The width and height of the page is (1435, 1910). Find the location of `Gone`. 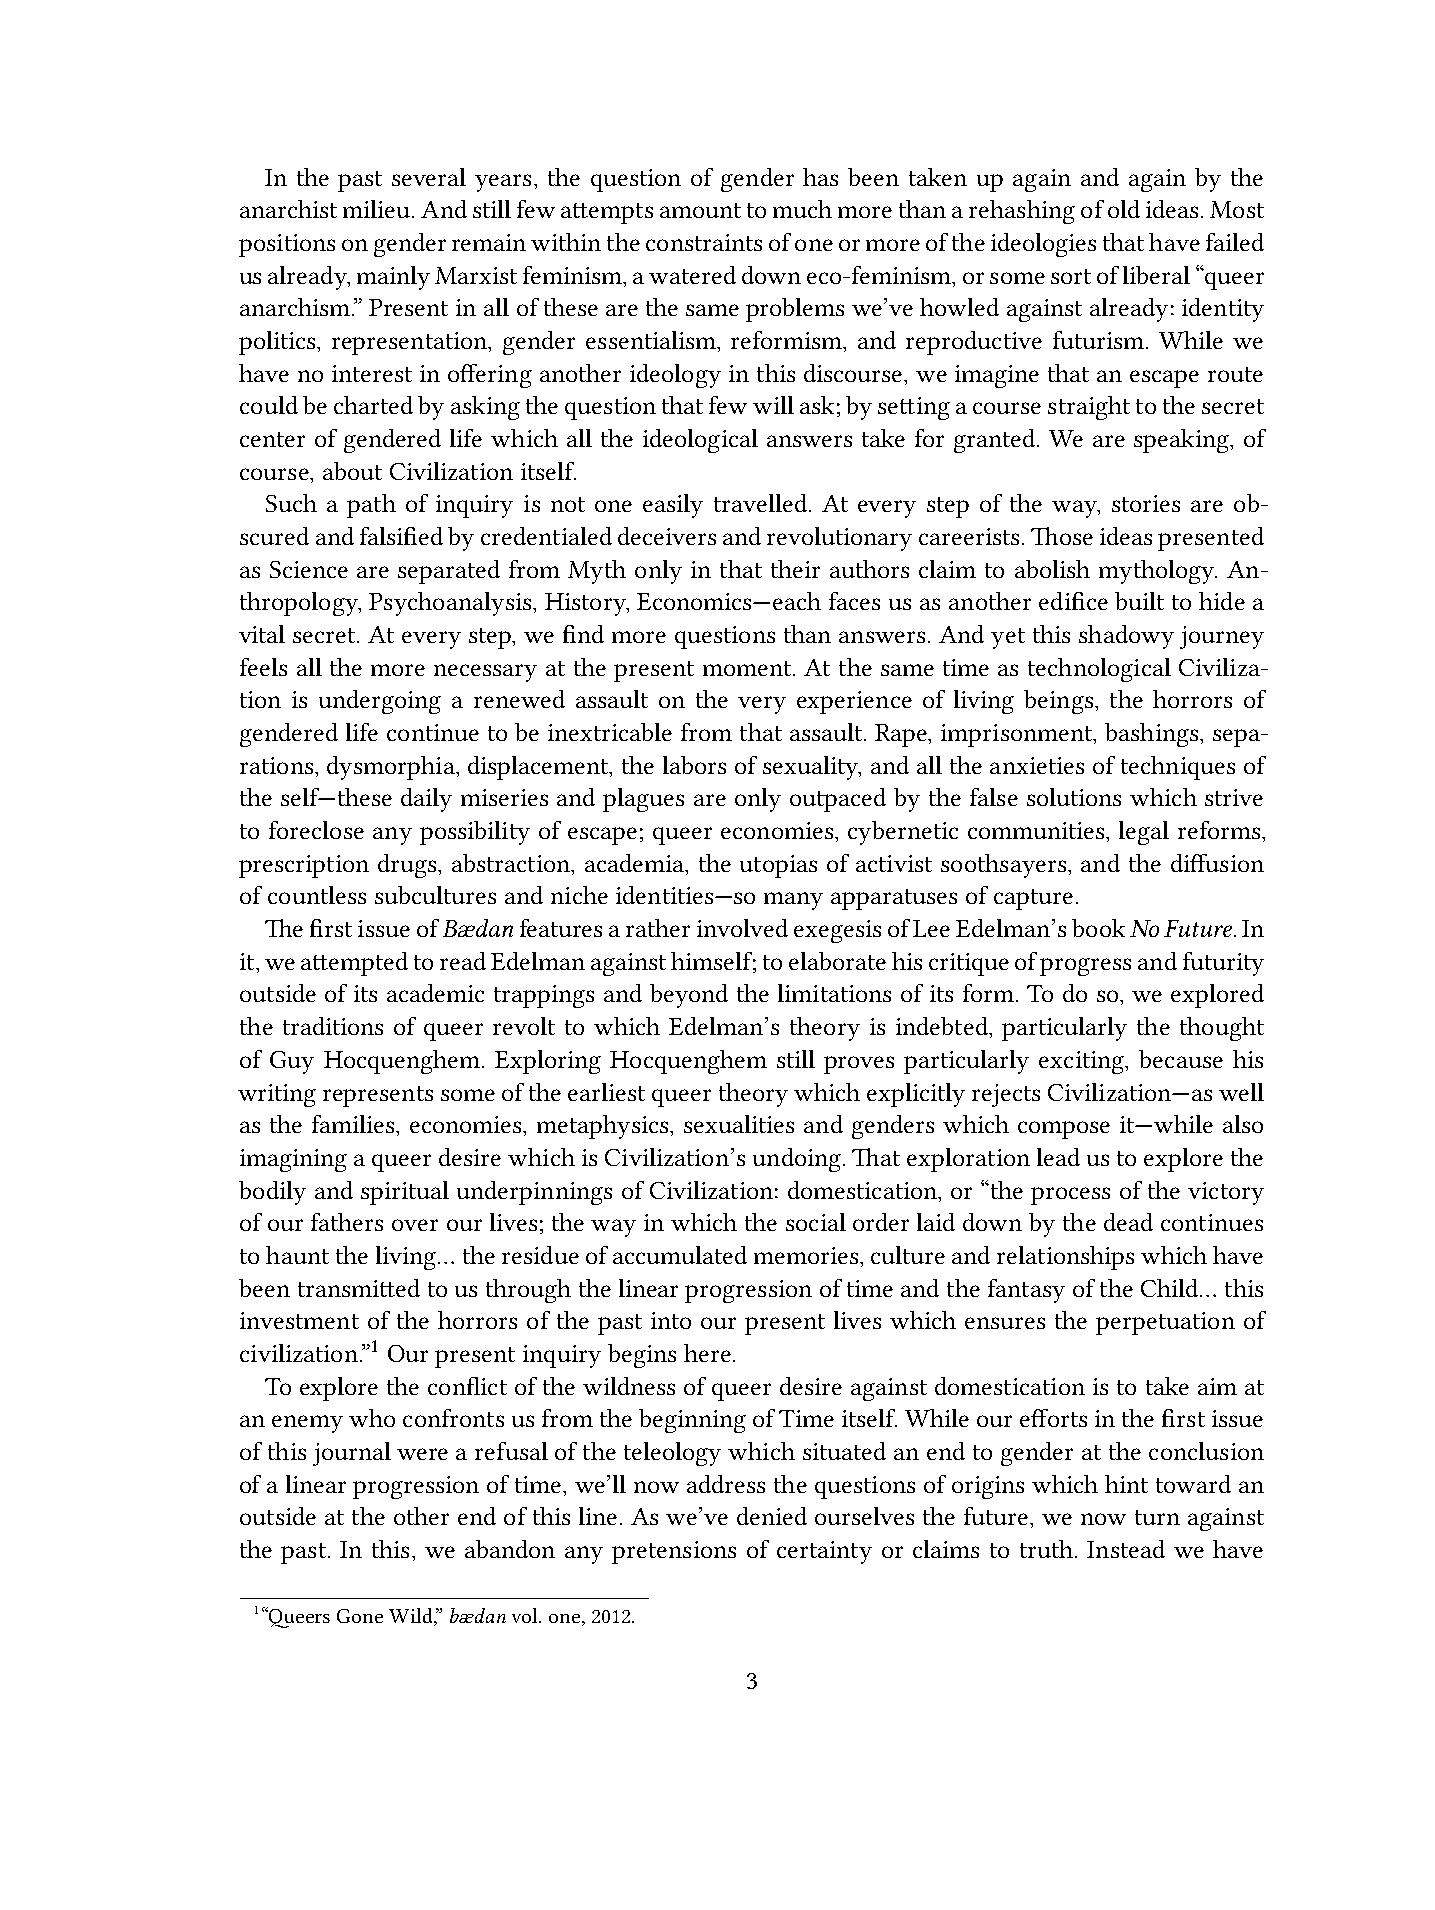

Gone is located at coordinates (360, 1616).
